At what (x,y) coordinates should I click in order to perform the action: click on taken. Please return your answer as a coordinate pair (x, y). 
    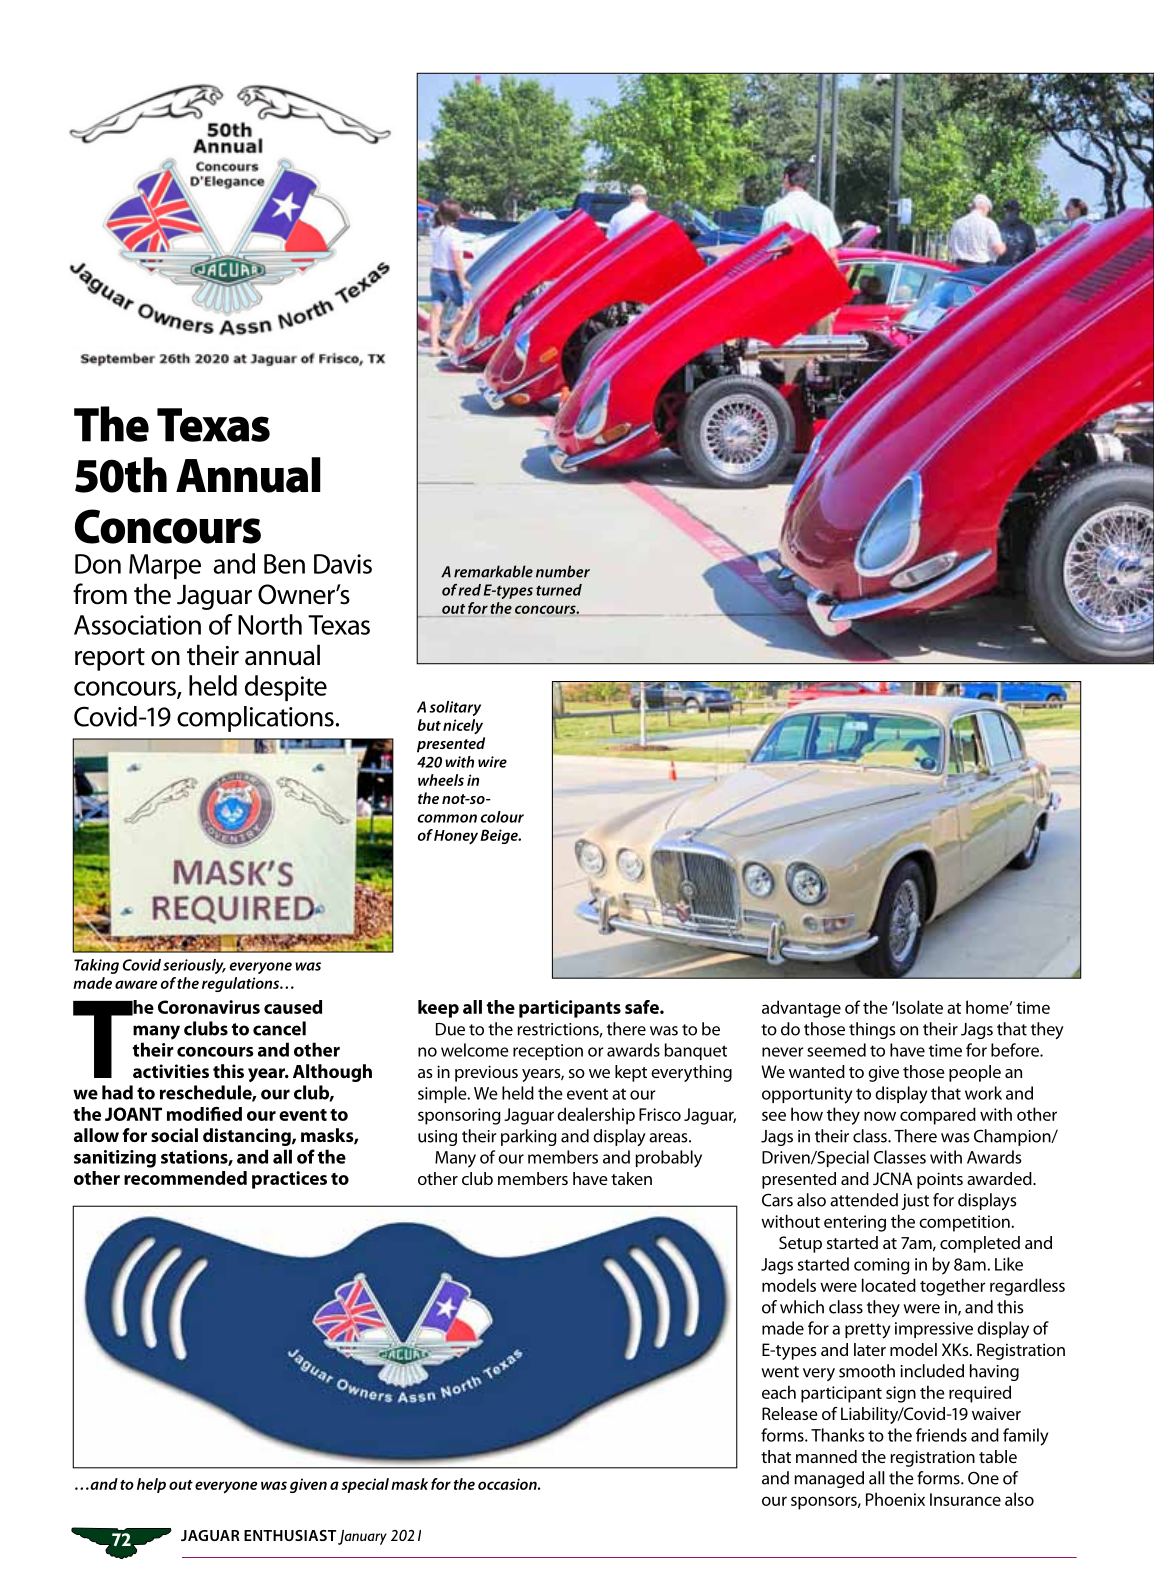
    Looking at the image, I should click on (631, 1178).
